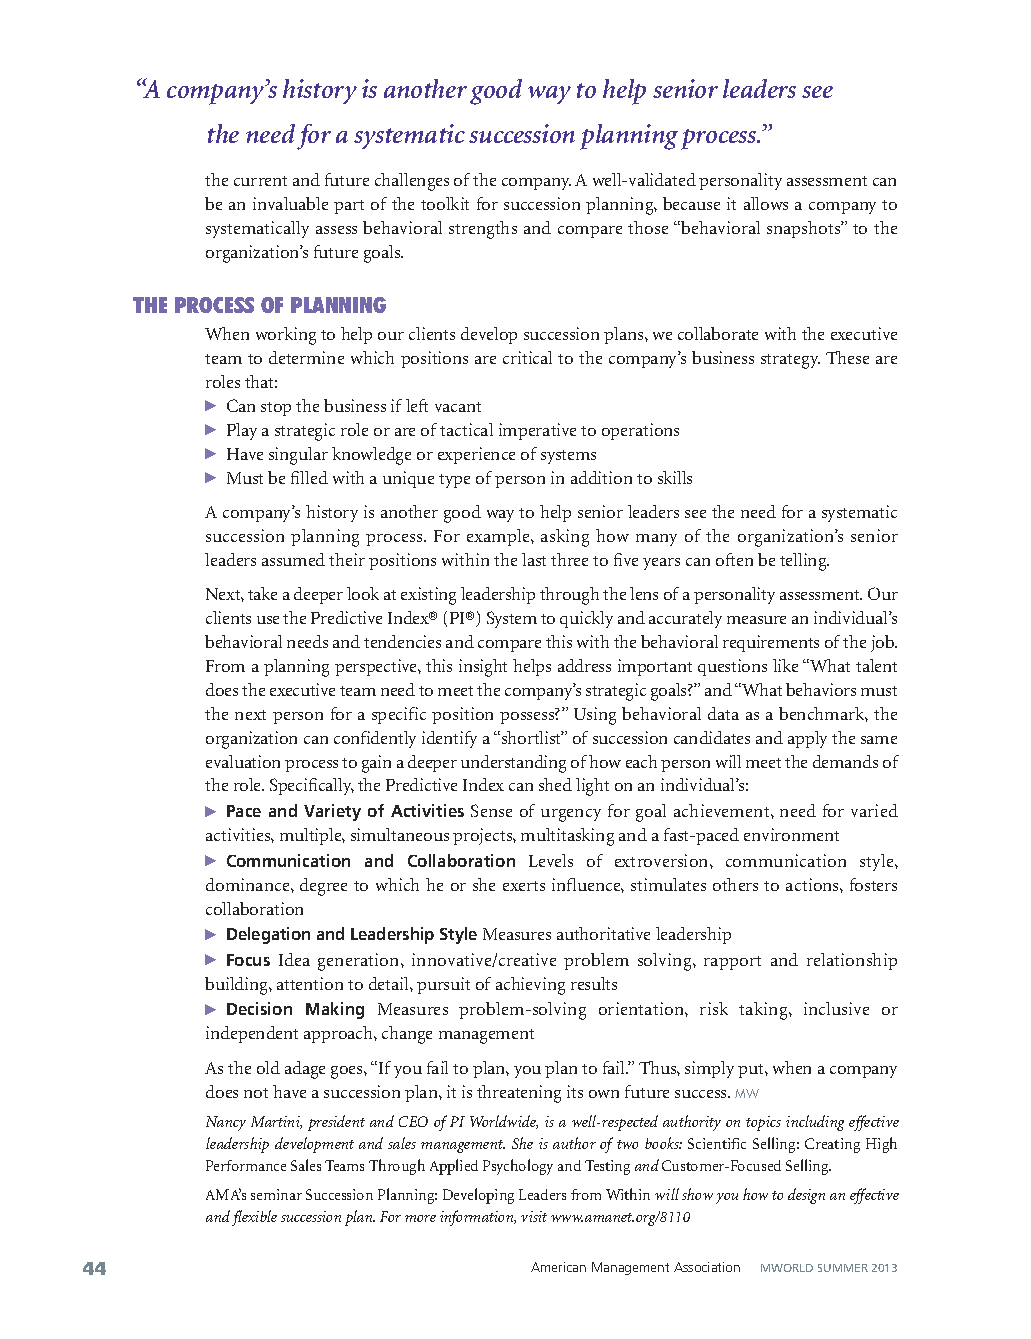 This screenshot has height=1339, width=1031. What do you see at coordinates (524, 886) in the screenshot?
I see `exerts` at bounding box center [524, 886].
